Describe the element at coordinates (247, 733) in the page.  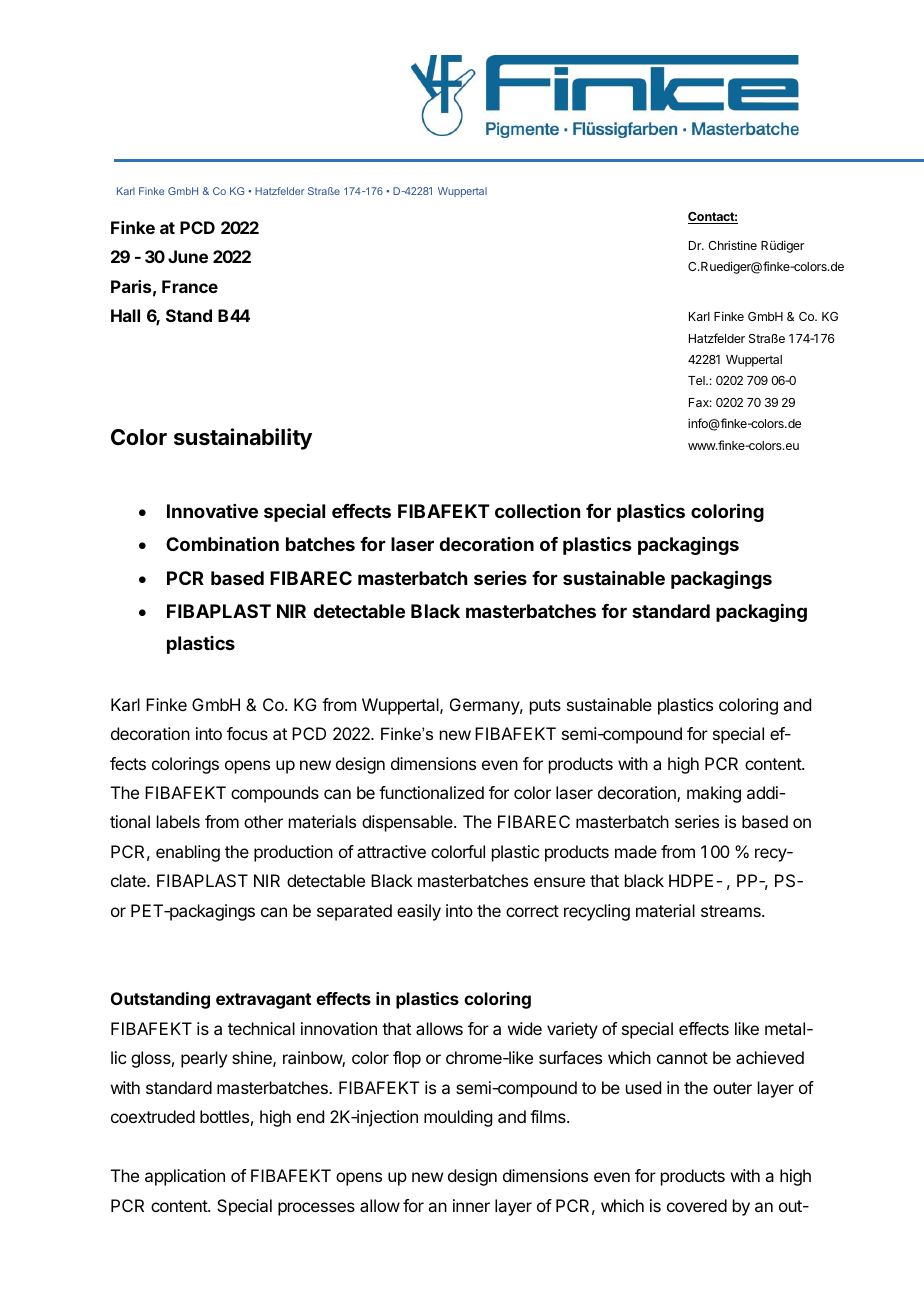
I see `focus` at that location.
